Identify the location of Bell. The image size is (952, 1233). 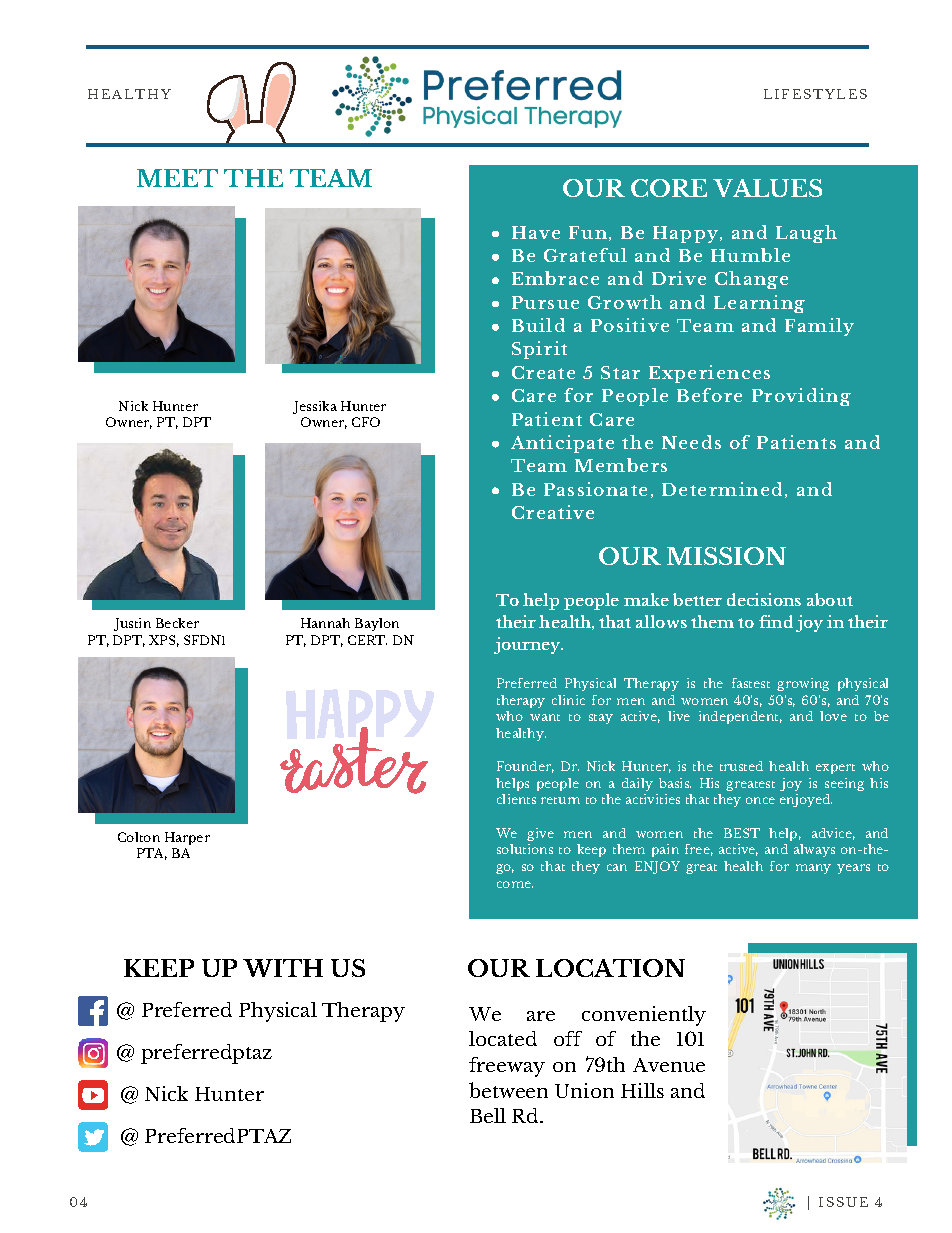
(488, 1115).
